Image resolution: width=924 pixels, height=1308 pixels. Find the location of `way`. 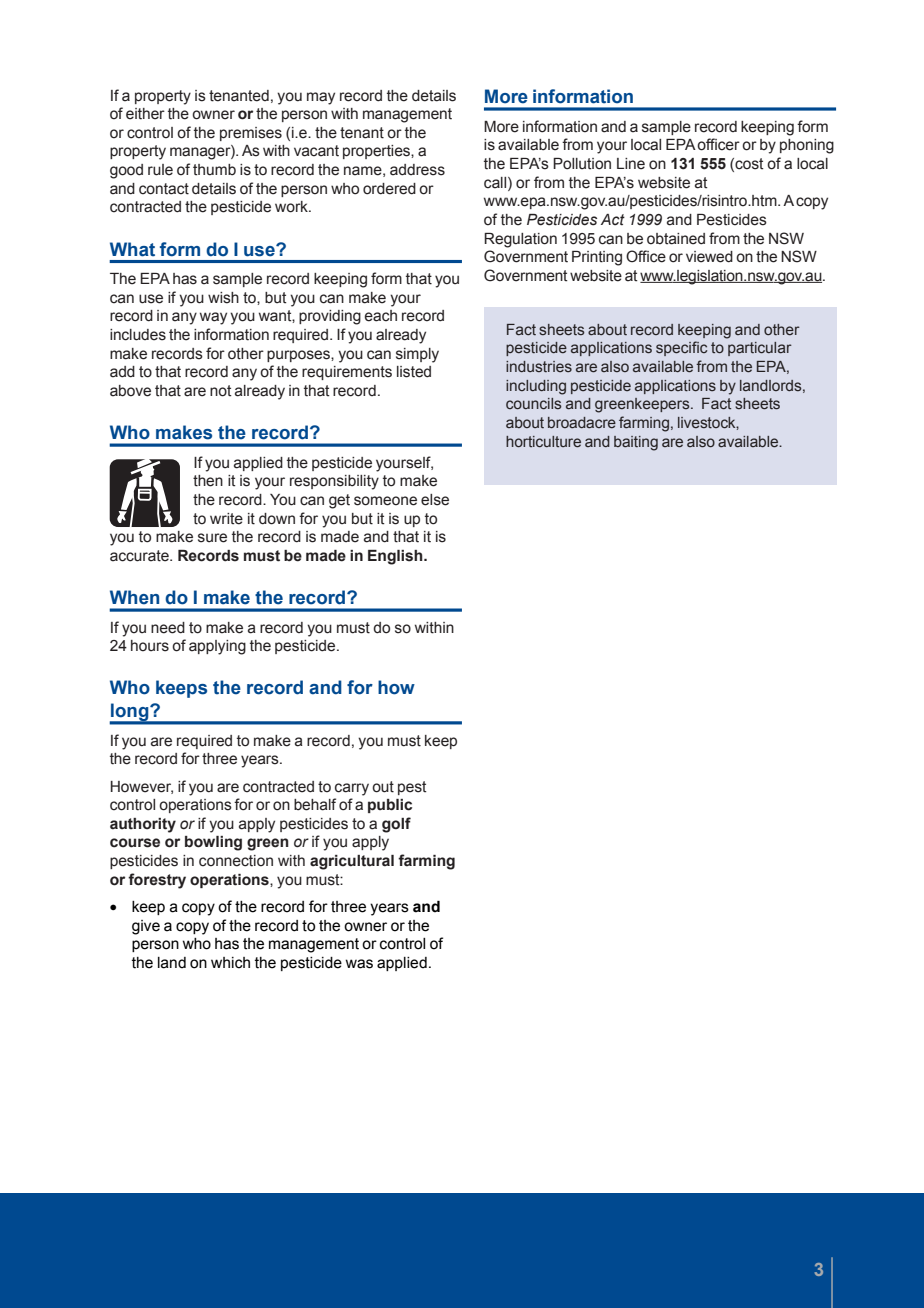

way is located at coordinates (213, 318).
